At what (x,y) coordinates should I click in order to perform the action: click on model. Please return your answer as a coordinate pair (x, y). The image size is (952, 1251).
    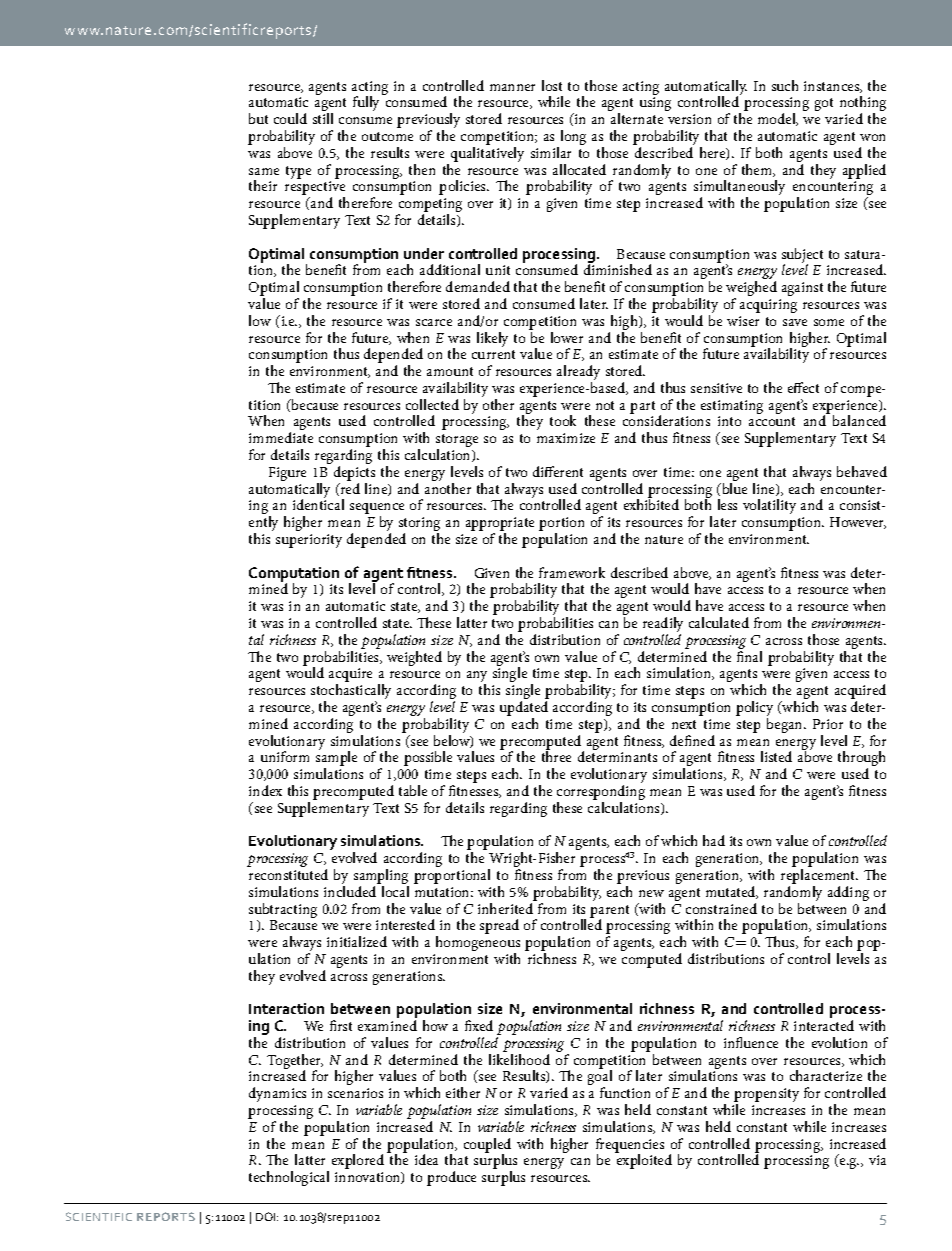
    Looking at the image, I should click on (778, 119).
